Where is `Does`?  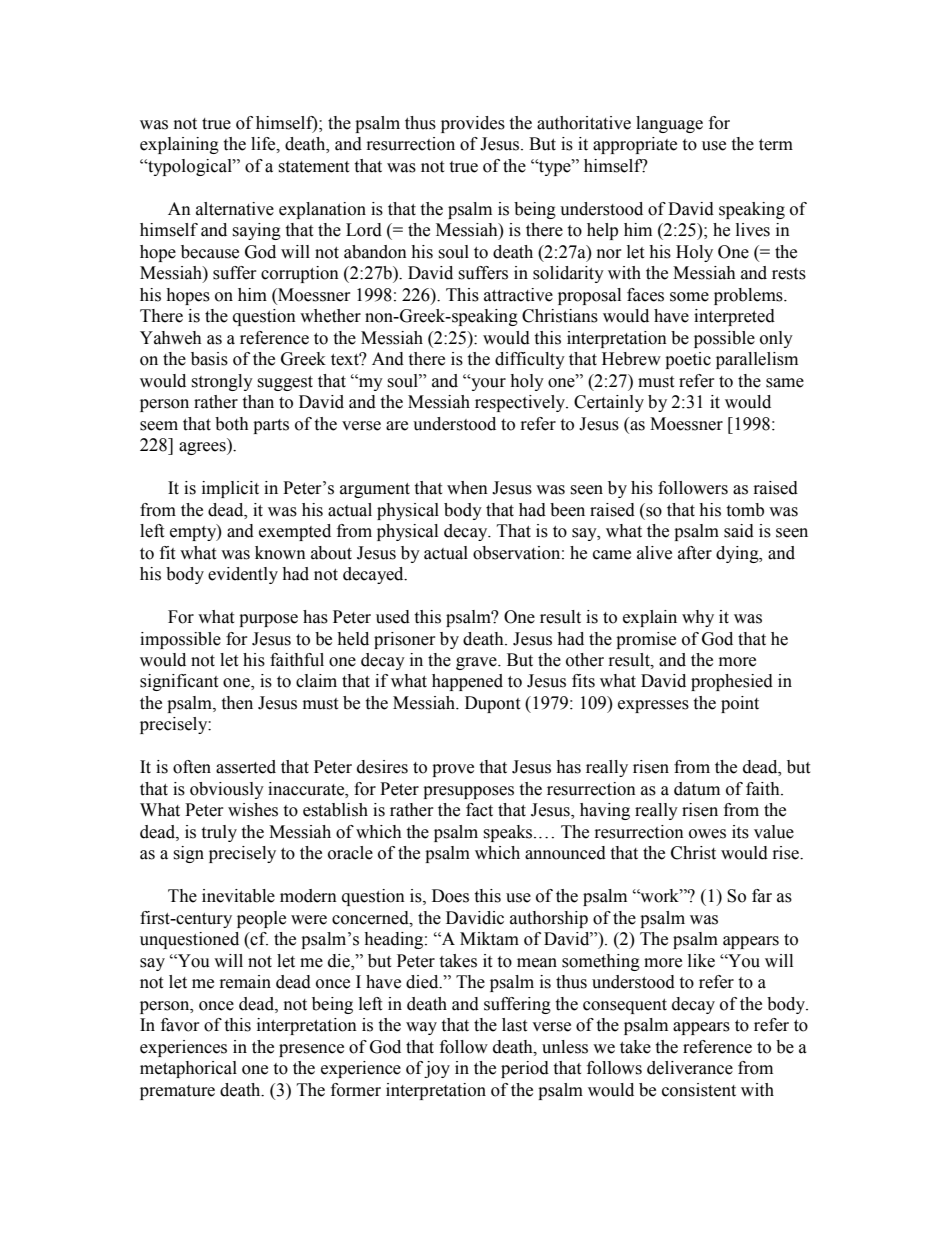 Does is located at coordinates (450, 896).
